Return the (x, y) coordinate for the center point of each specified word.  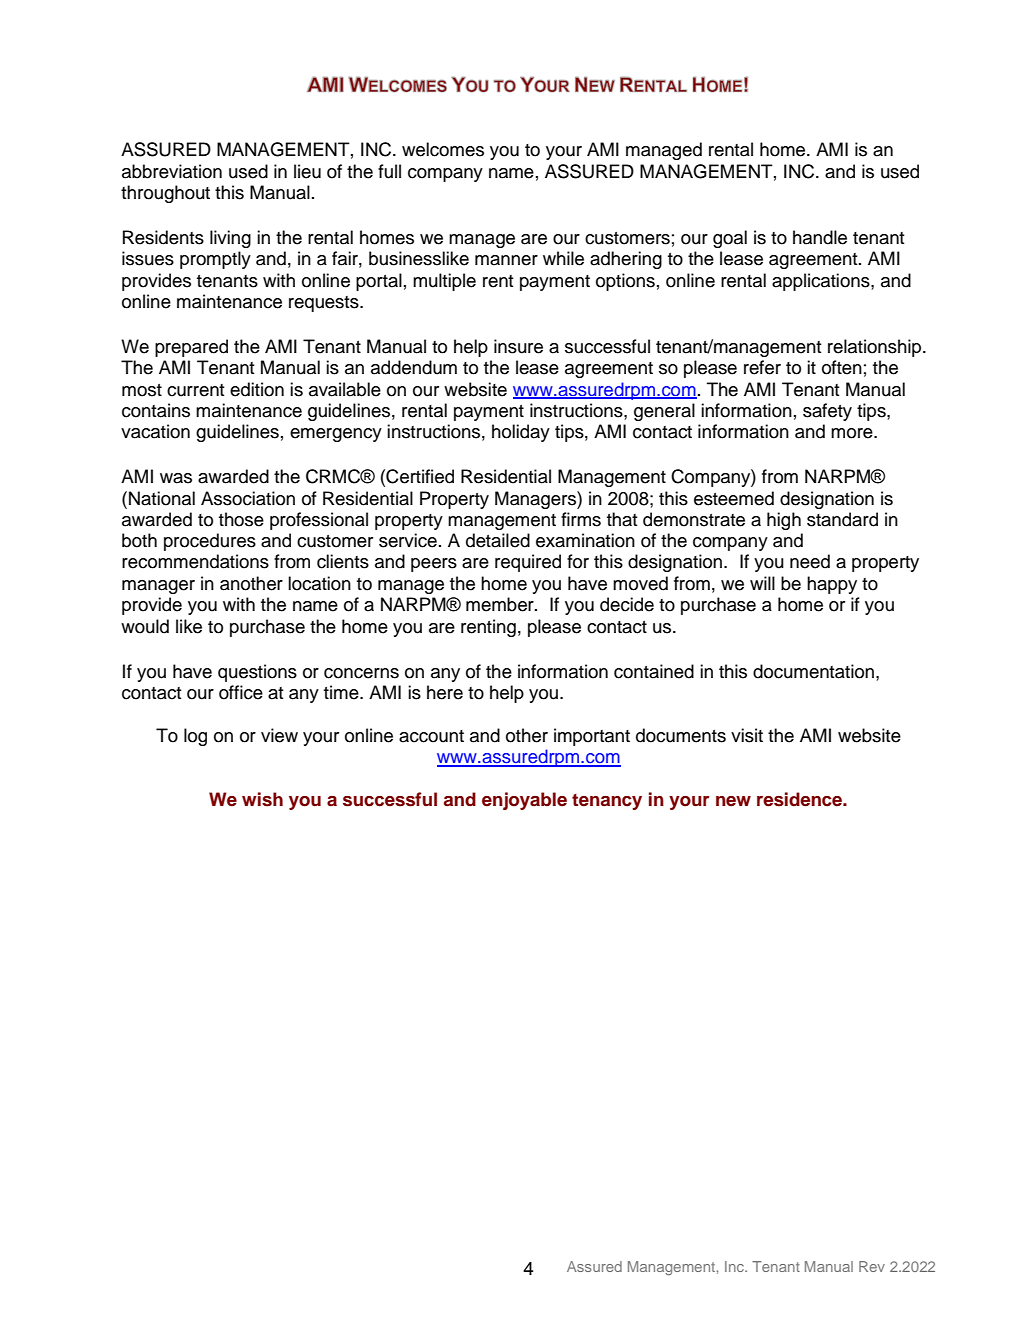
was (176, 478)
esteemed (734, 498)
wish (262, 799)
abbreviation (172, 171)
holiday (521, 433)
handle (820, 237)
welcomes (443, 149)
